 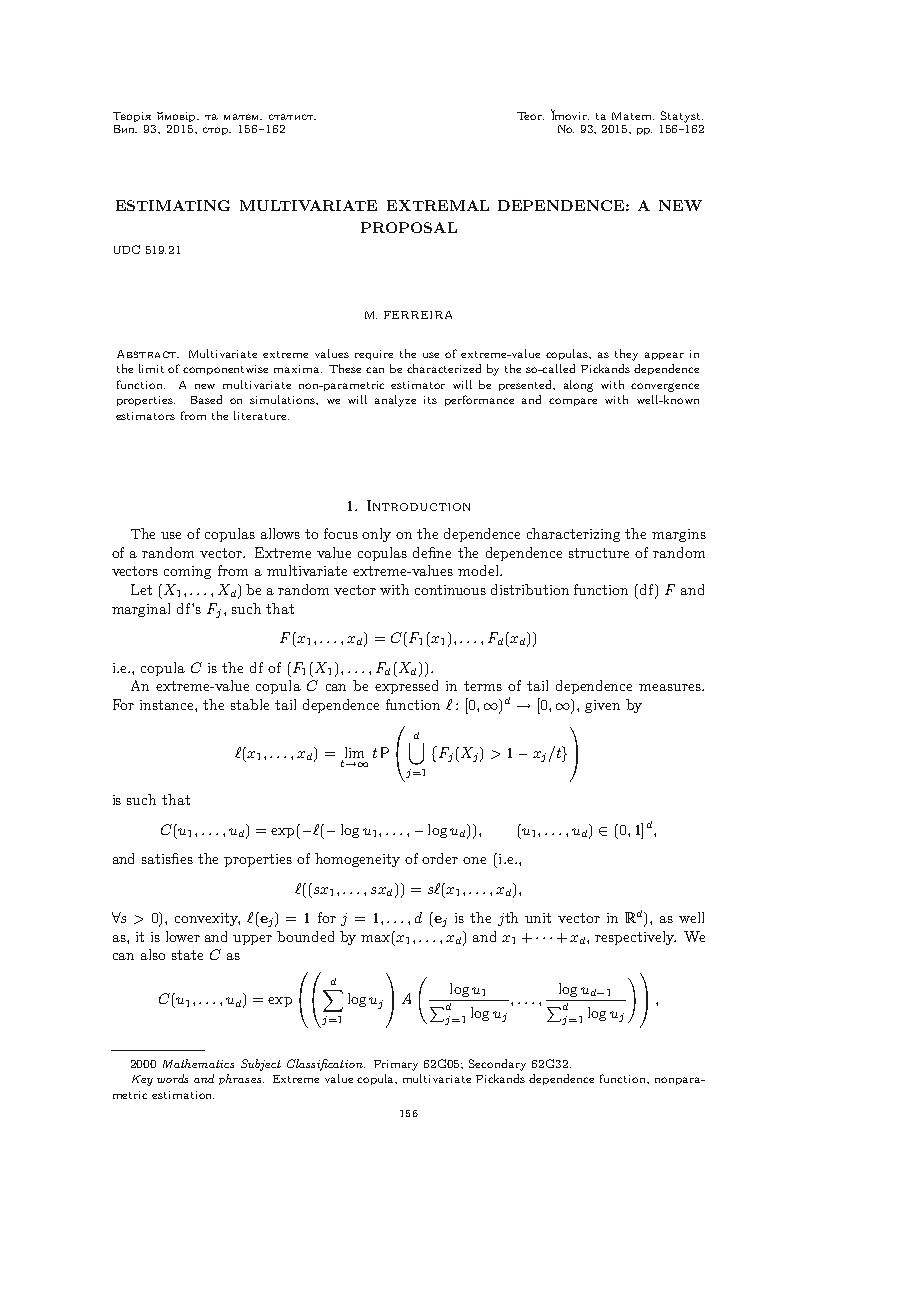 I want to click on Secondary, so click(x=497, y=1065).
